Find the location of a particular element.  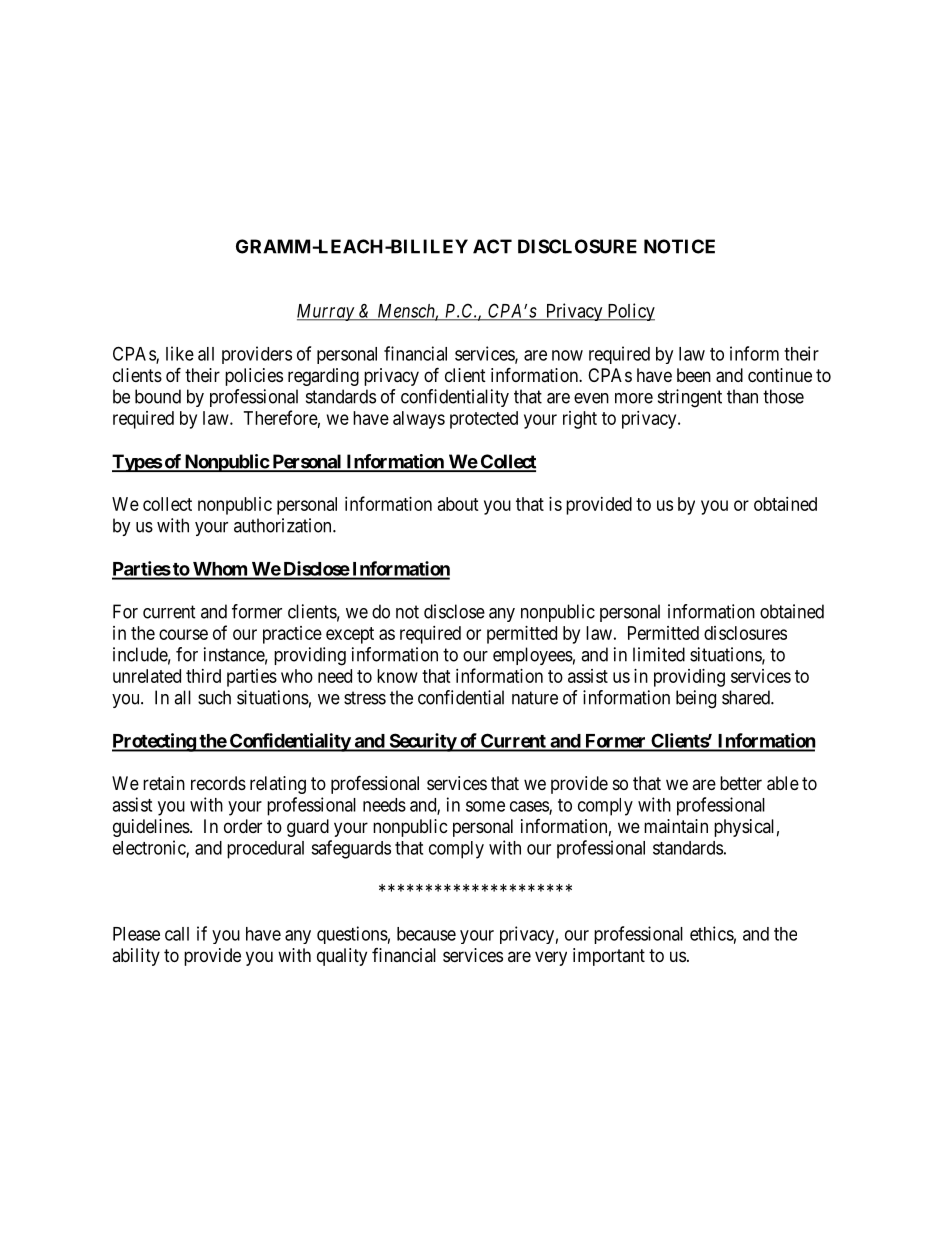

some is located at coordinates (485, 806).
